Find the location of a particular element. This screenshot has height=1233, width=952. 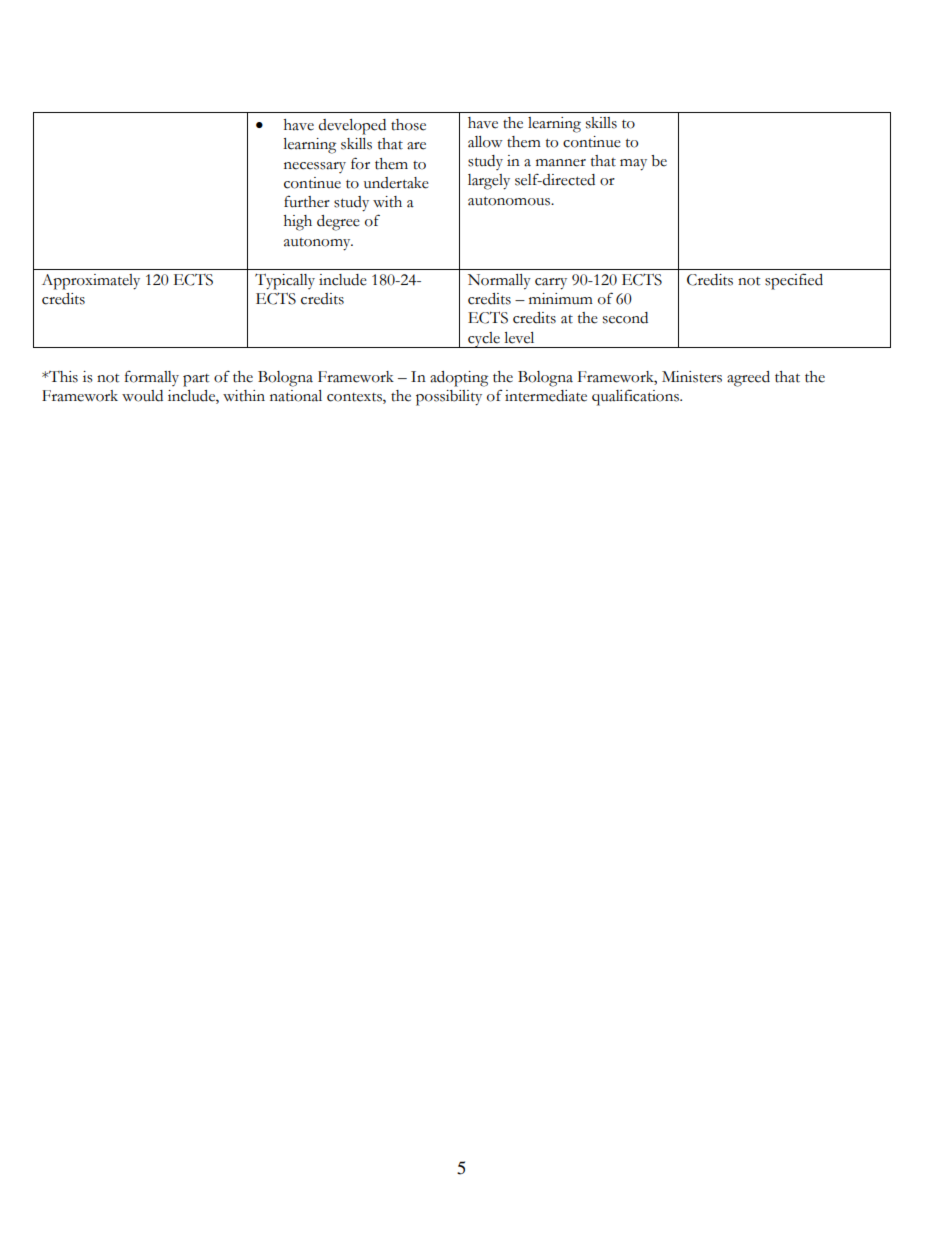

autonomous is located at coordinates (510, 201).
